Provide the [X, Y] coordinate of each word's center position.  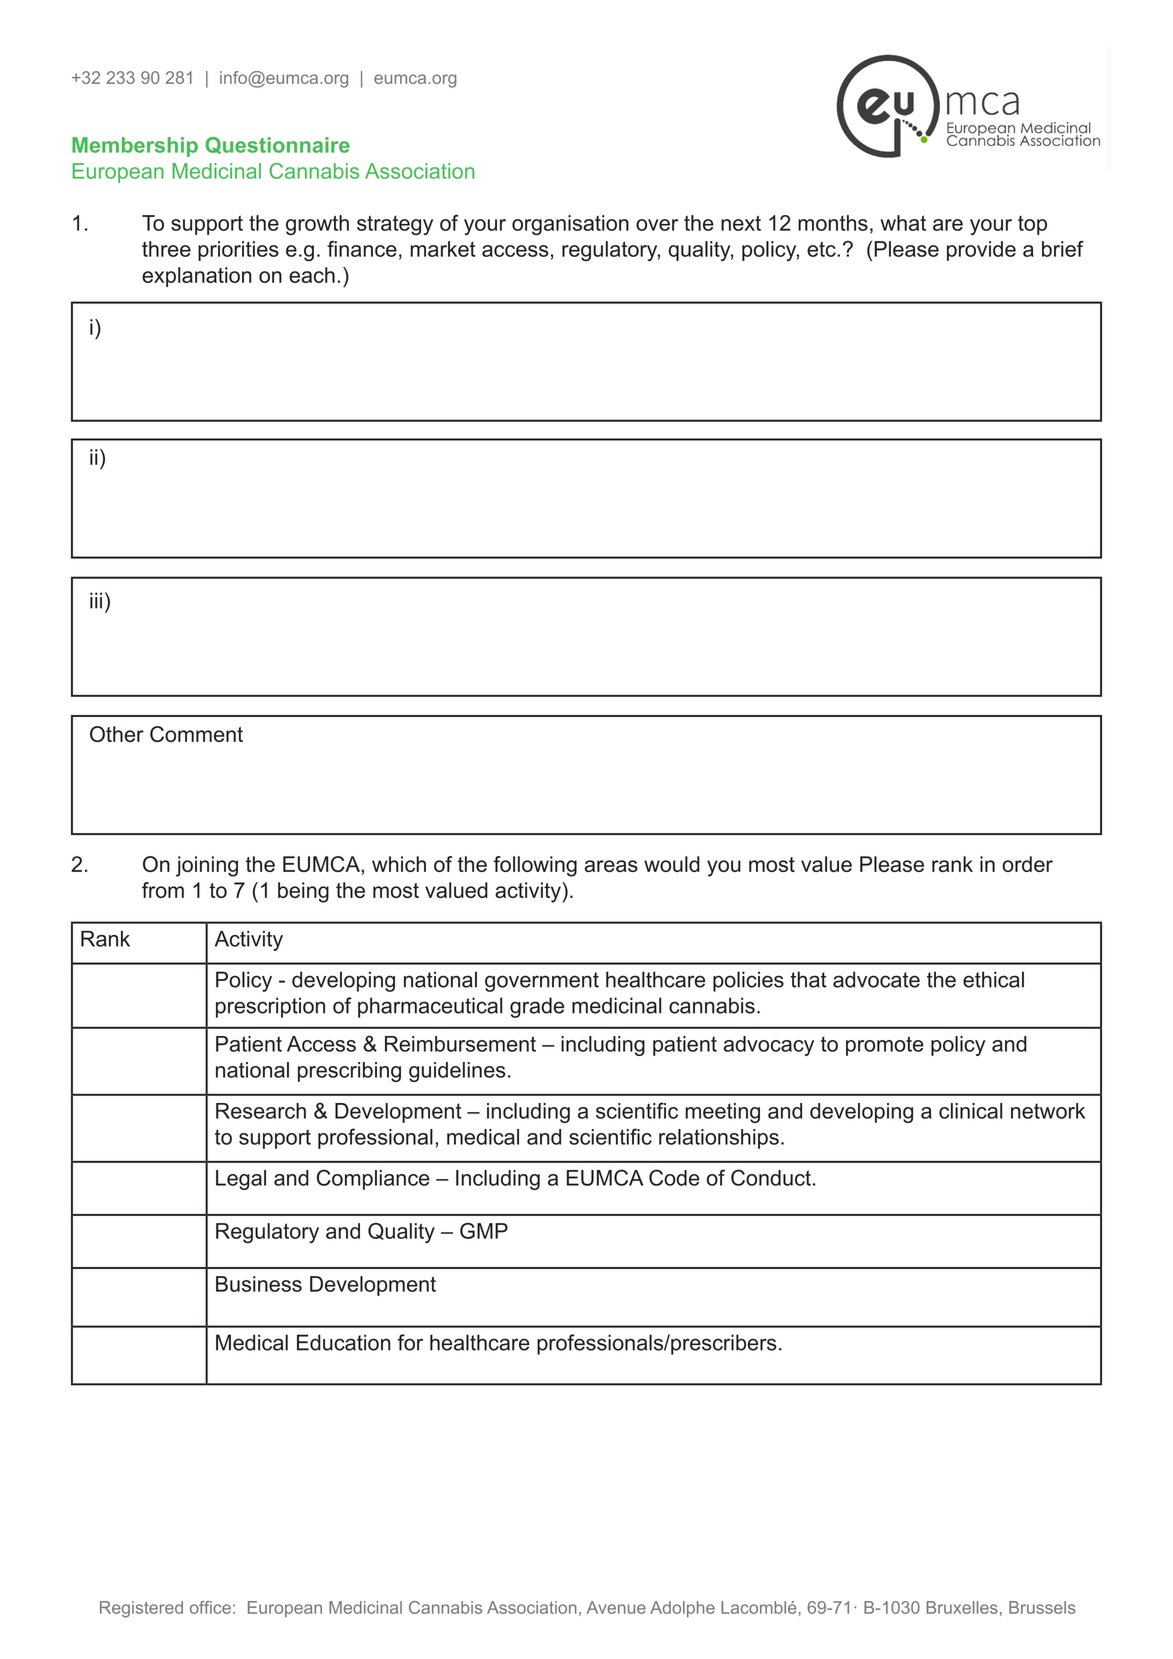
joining [207, 866]
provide [981, 251]
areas [611, 866]
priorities [238, 251]
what [903, 223]
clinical [970, 1111]
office [210, 1607]
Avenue [616, 1607]
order [1027, 864]
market [443, 249]
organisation [570, 225]
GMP [484, 1231]
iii [96, 600]
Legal [241, 1180]
